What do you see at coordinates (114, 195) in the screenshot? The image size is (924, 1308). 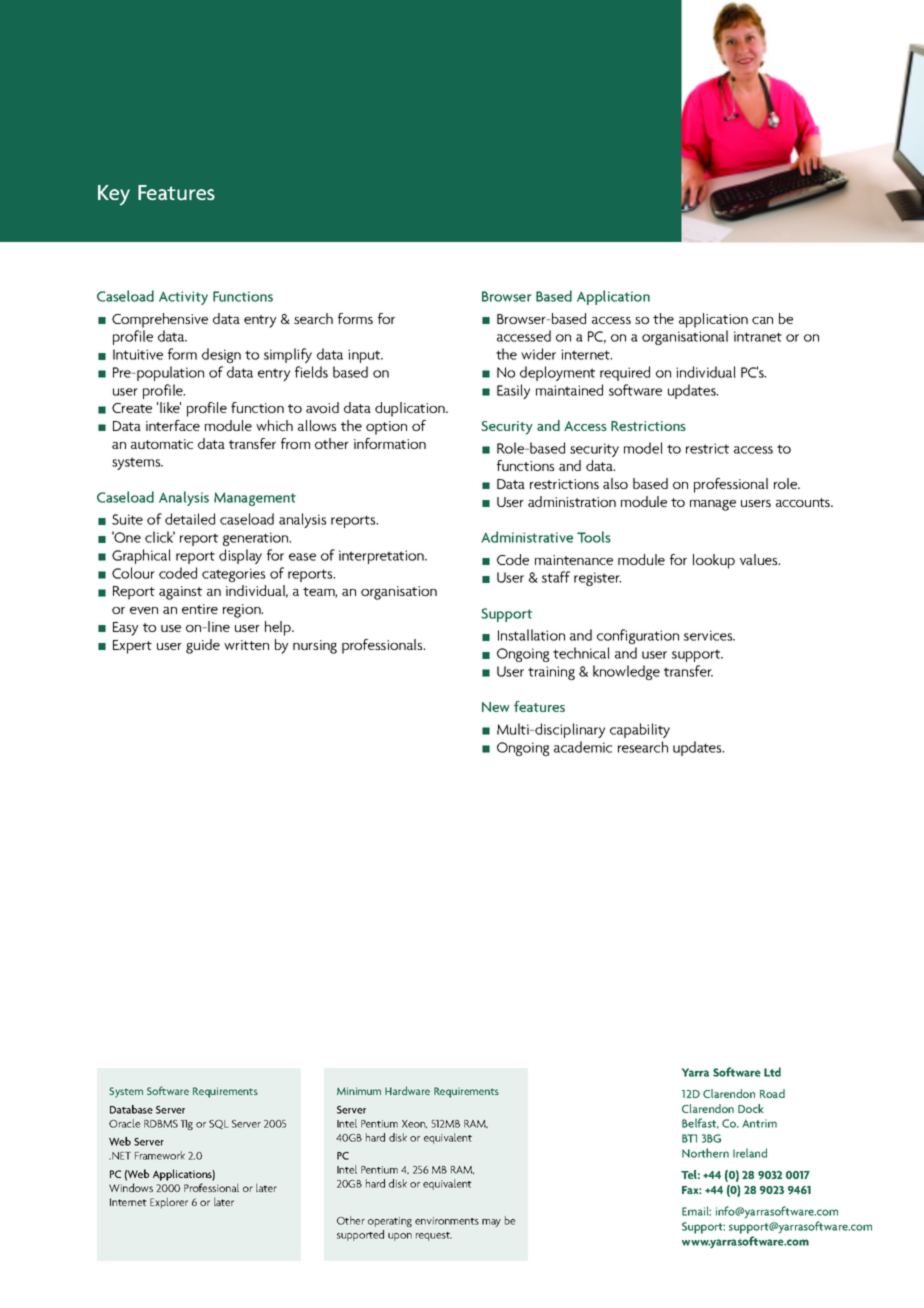 I see `Key` at bounding box center [114, 195].
